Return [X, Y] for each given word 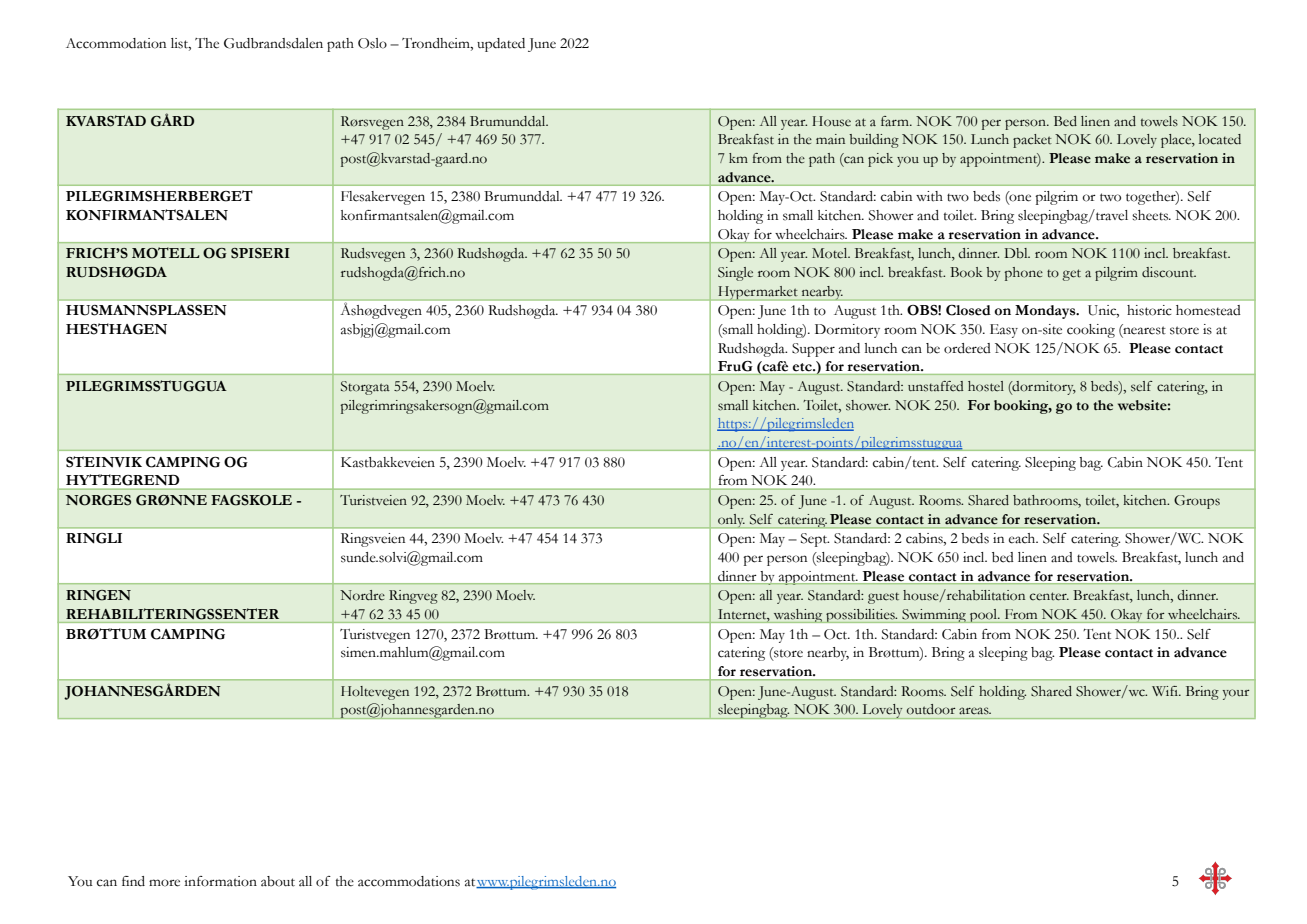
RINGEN [98, 595]
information [220, 881]
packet [1032, 141]
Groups [1197, 502]
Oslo [372, 43]
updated [501, 45]
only [731, 521]
